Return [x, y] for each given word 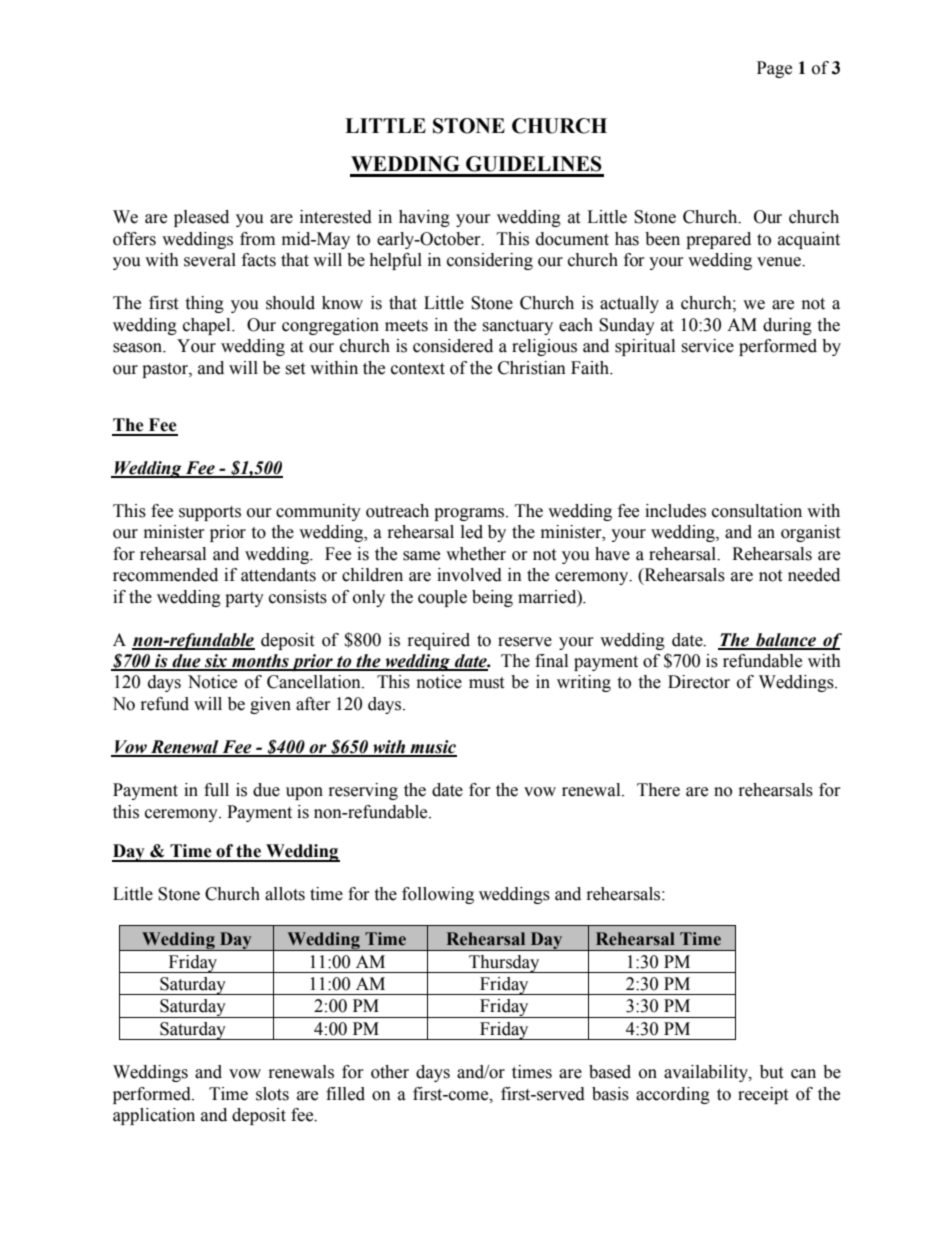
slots [272, 1094]
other [390, 1072]
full [216, 790]
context [418, 369]
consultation [757, 511]
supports [210, 513]
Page [774, 69]
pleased [201, 218]
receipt [763, 1095]
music [432, 748]
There [658, 790]
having [424, 218]
